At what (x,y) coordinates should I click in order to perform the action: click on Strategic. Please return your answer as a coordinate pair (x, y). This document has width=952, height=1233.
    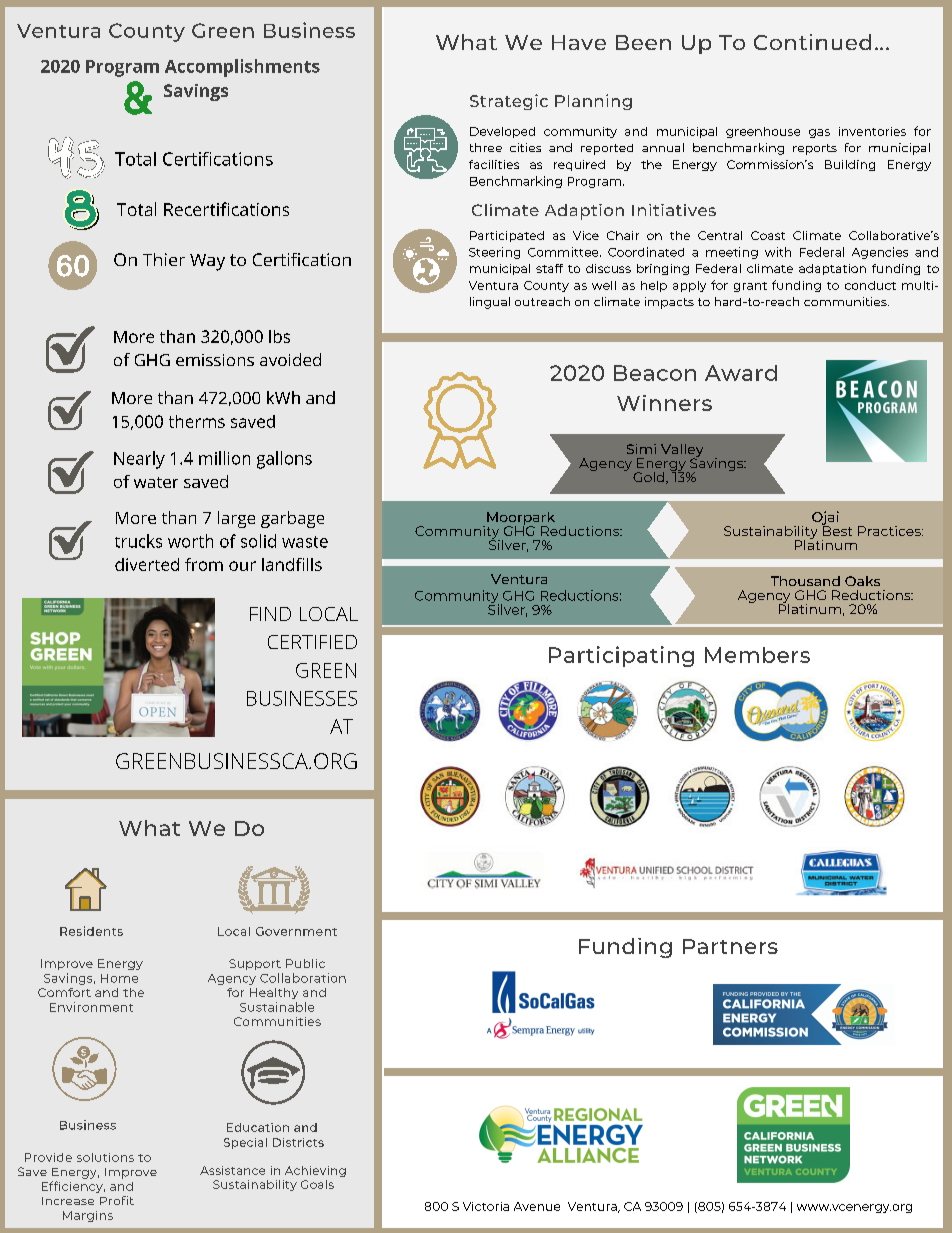
    Looking at the image, I should click on (509, 102).
